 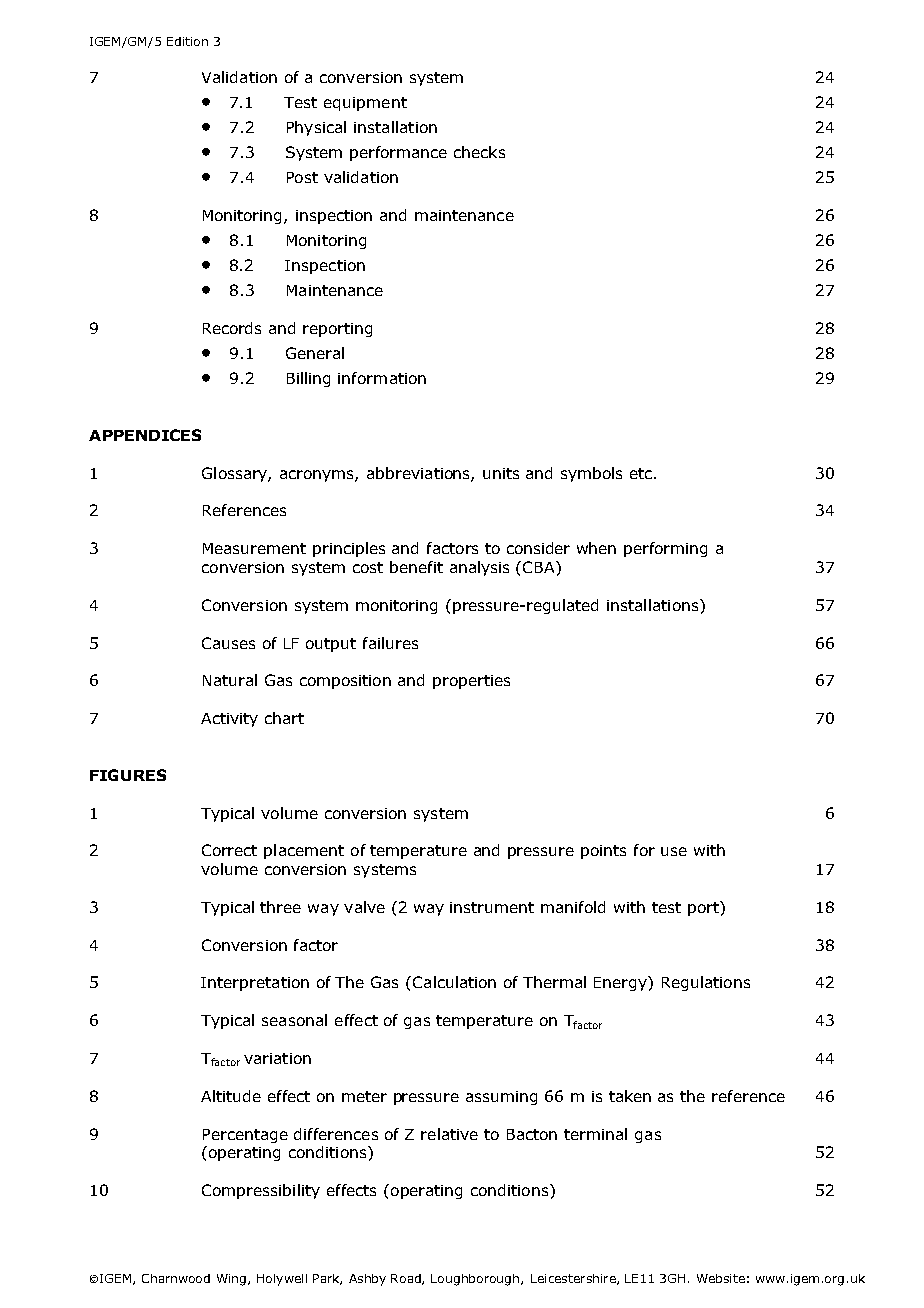 What do you see at coordinates (228, 643) in the screenshot?
I see `Causes` at bounding box center [228, 643].
